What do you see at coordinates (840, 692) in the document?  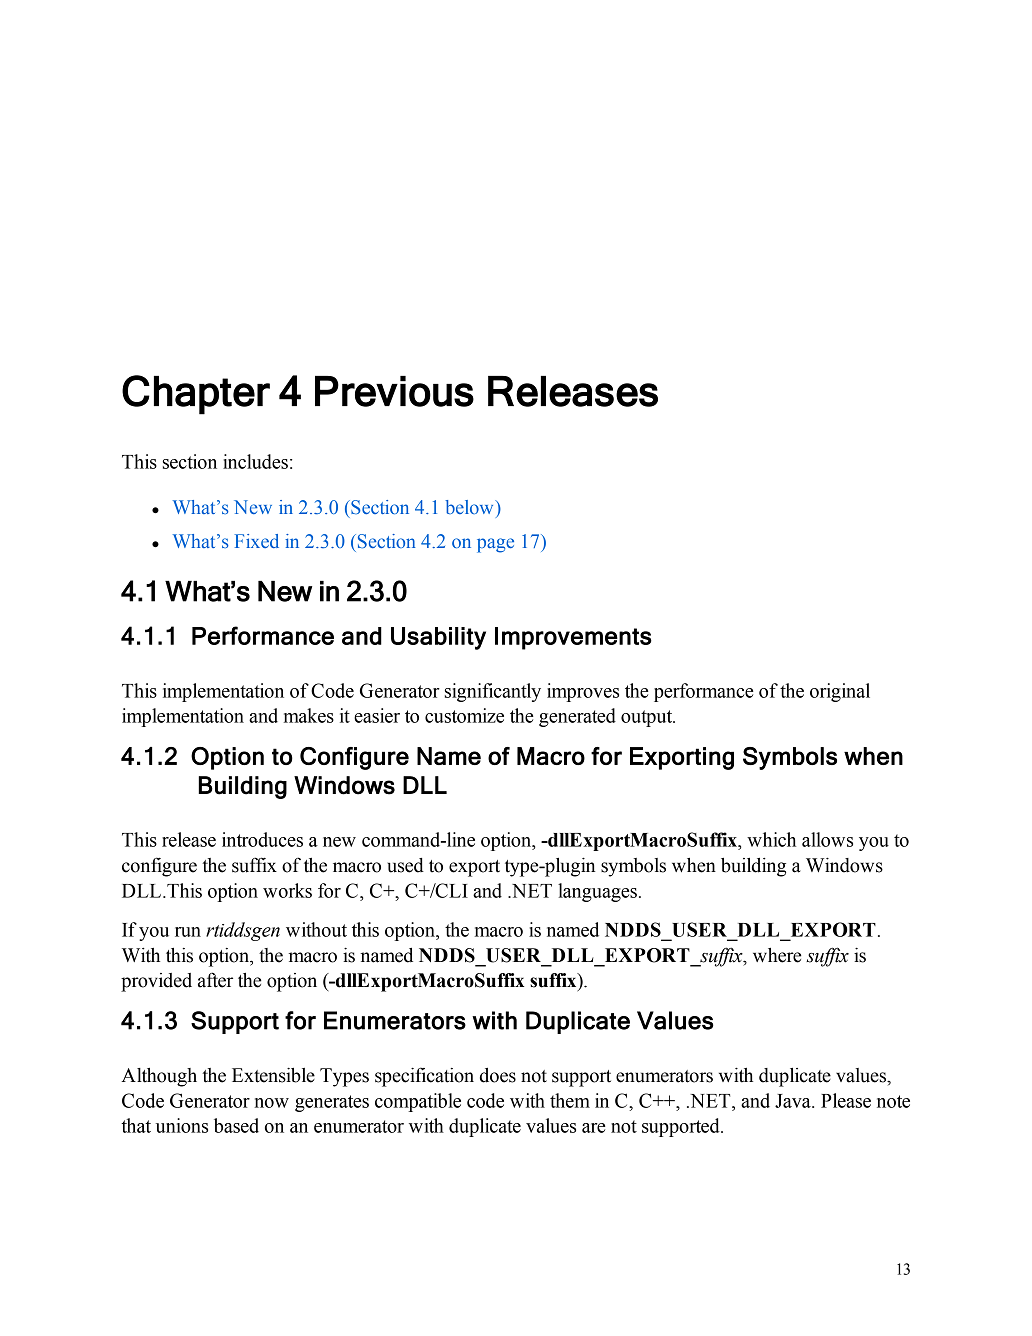 I see `original` at bounding box center [840, 692].
